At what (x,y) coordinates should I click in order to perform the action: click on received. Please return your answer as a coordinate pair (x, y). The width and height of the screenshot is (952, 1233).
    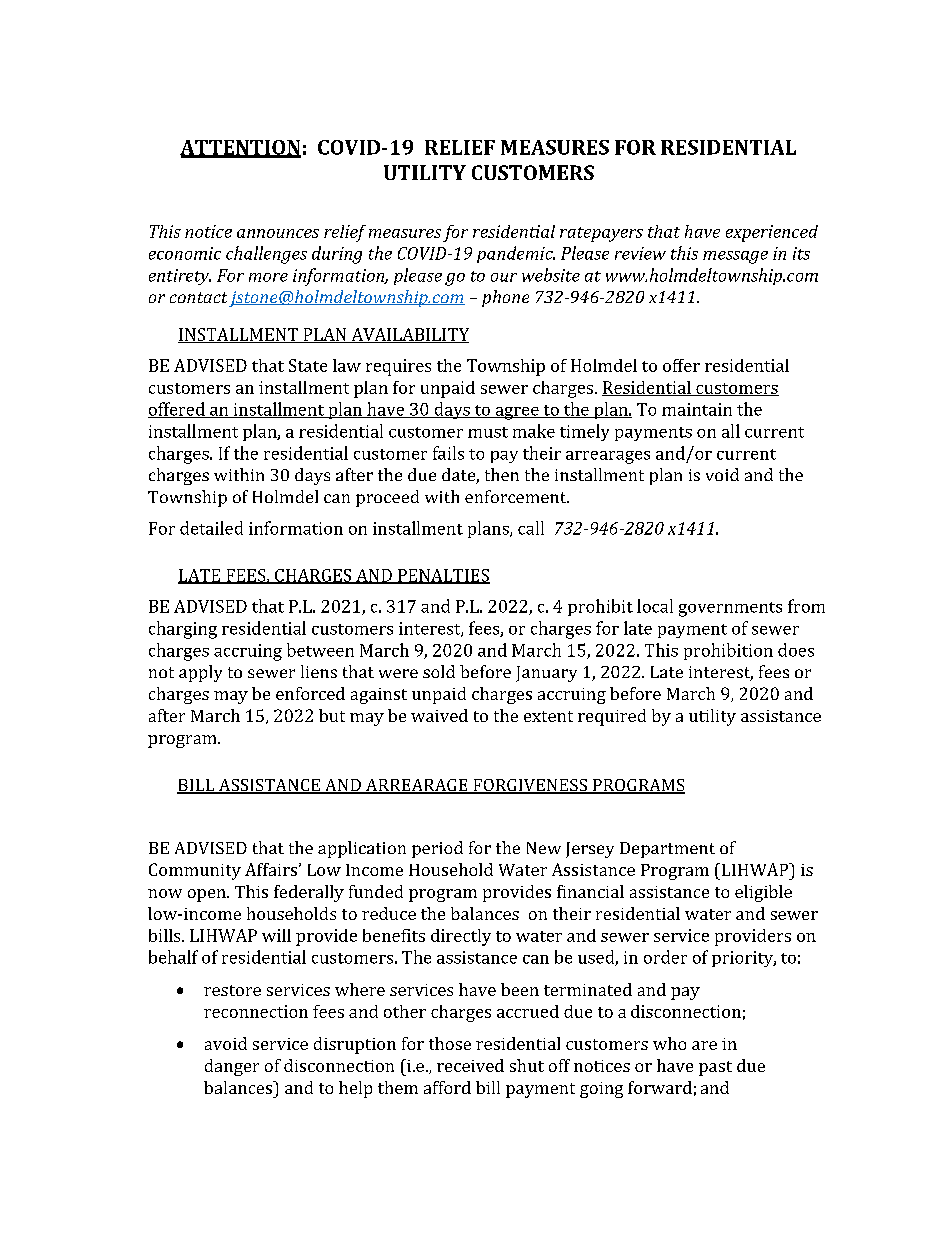
    Looking at the image, I should click on (470, 1065).
